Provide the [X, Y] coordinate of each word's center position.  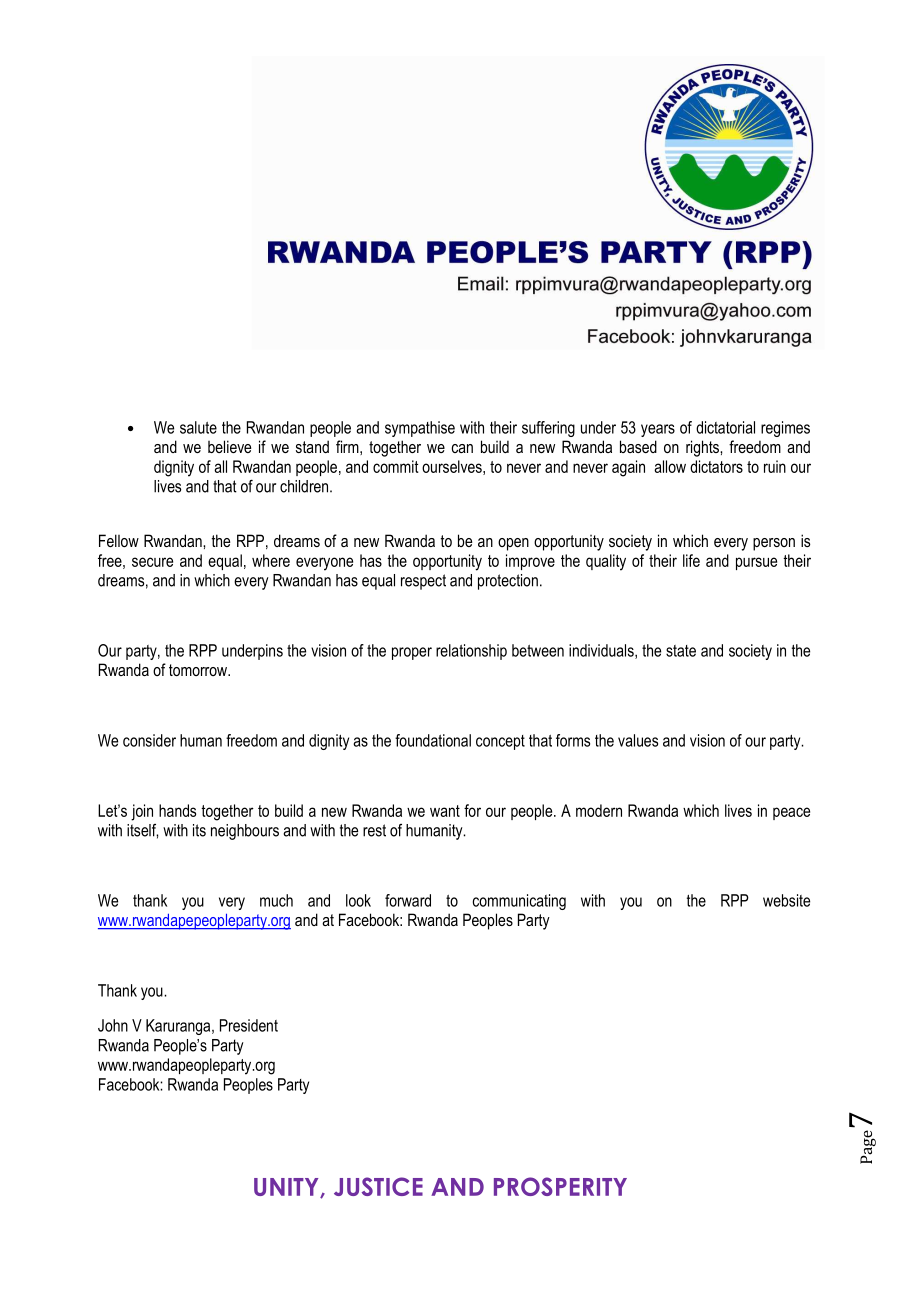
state [681, 651]
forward [408, 900]
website [786, 900]
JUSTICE [378, 1186]
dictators [716, 466]
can [462, 448]
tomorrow [199, 670]
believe [229, 446]
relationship [471, 652]
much [276, 900]
